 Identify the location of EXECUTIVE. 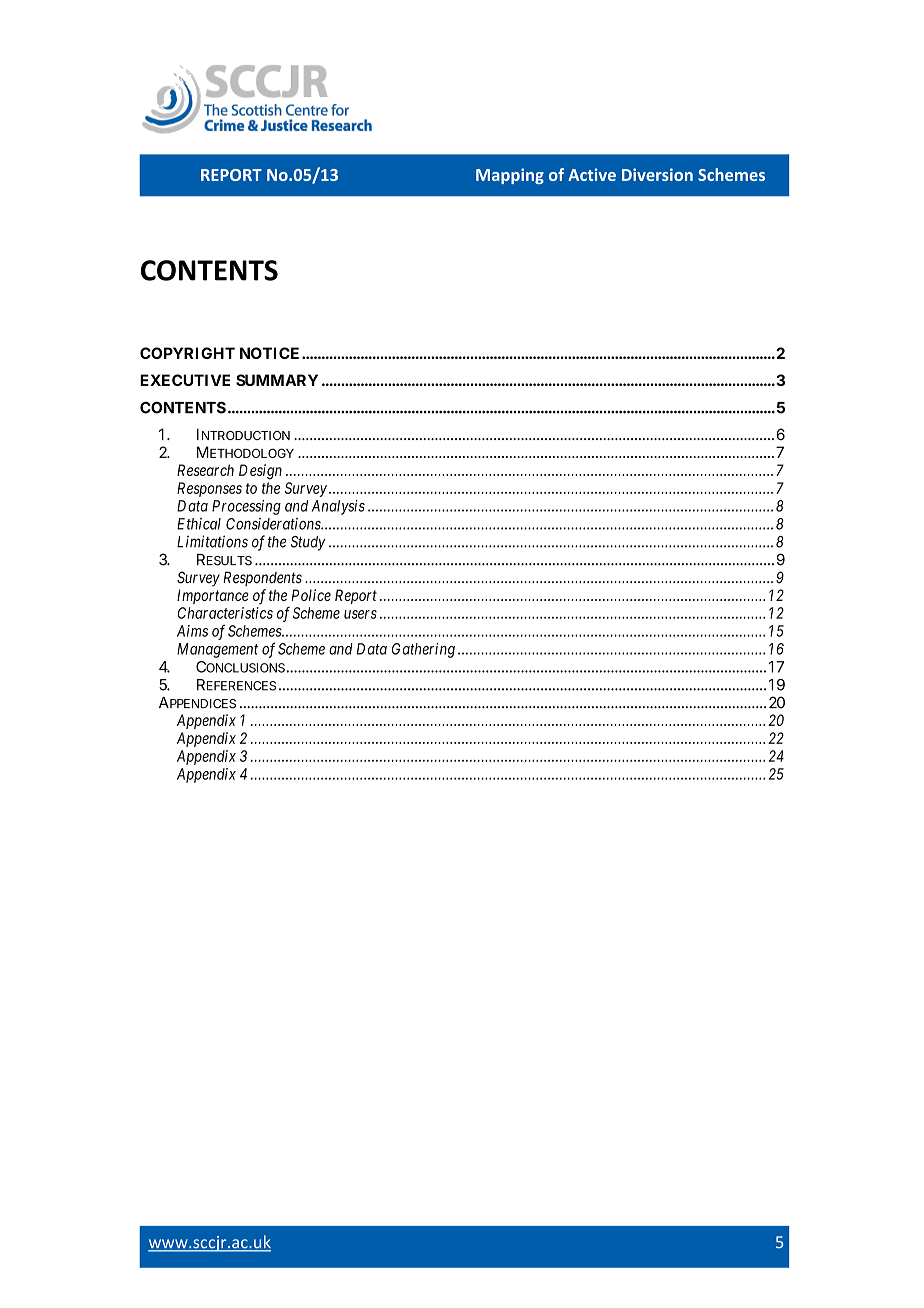
(185, 380).
